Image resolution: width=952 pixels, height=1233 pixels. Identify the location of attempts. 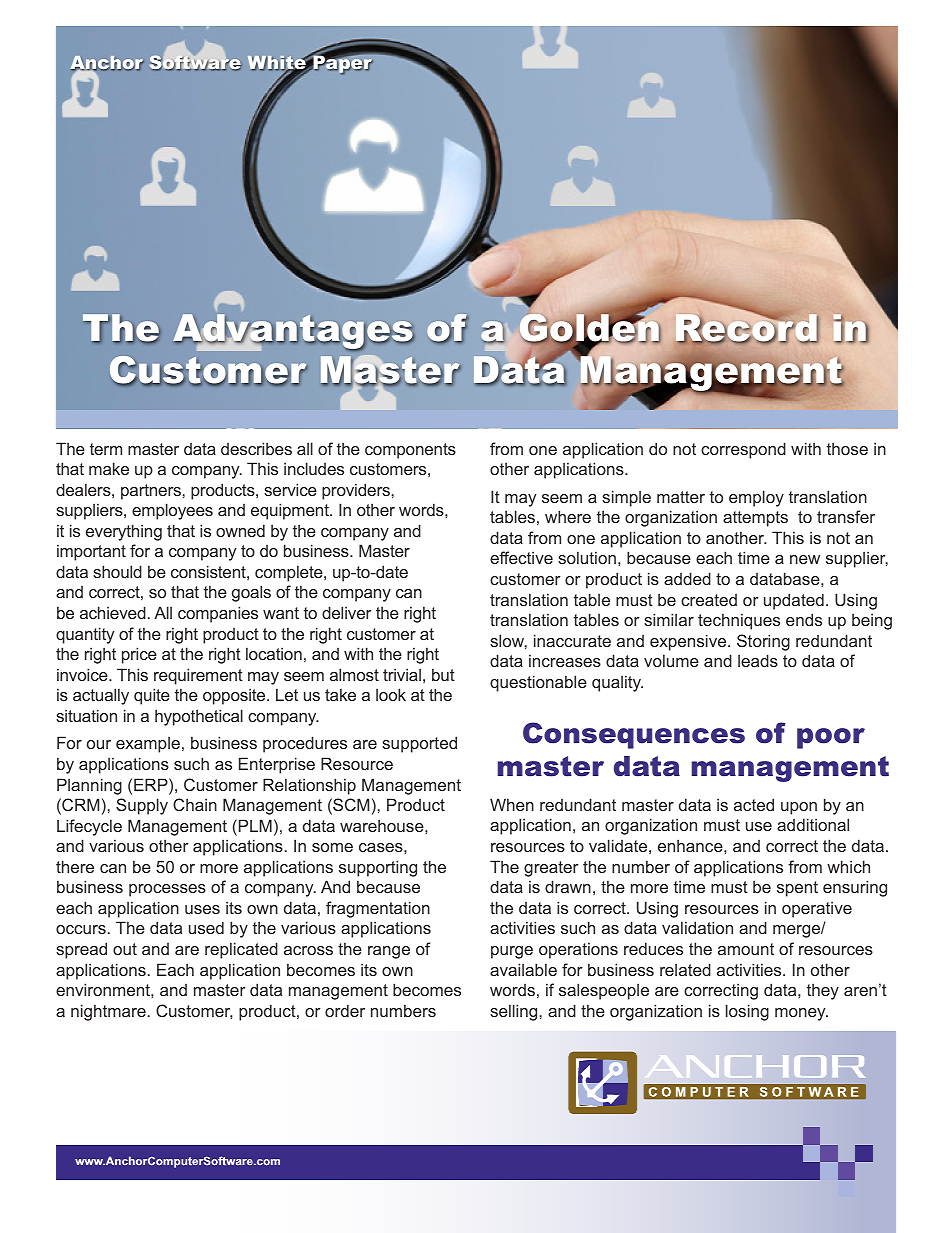
(755, 519).
